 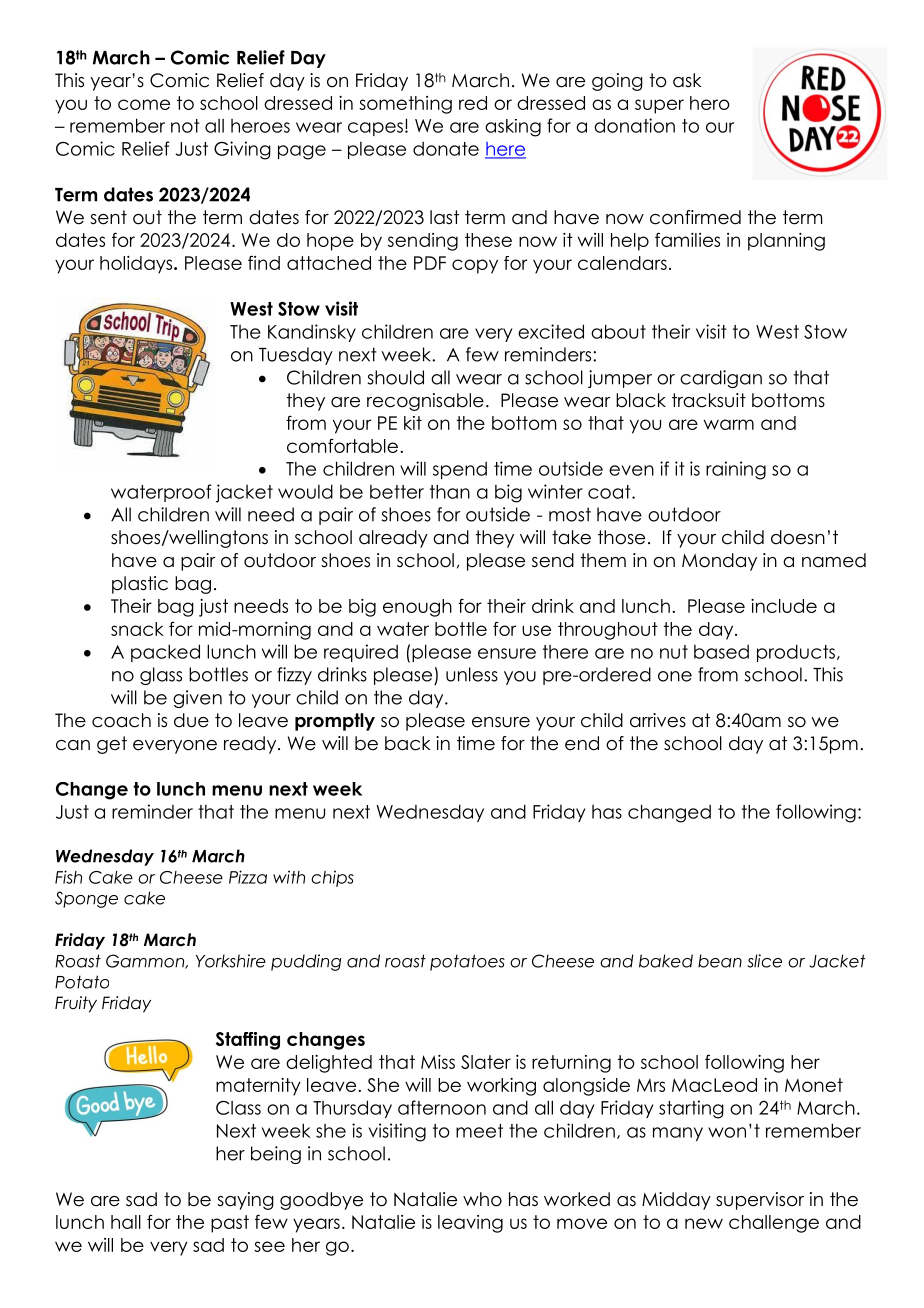 I want to click on past, so click(x=230, y=1224).
